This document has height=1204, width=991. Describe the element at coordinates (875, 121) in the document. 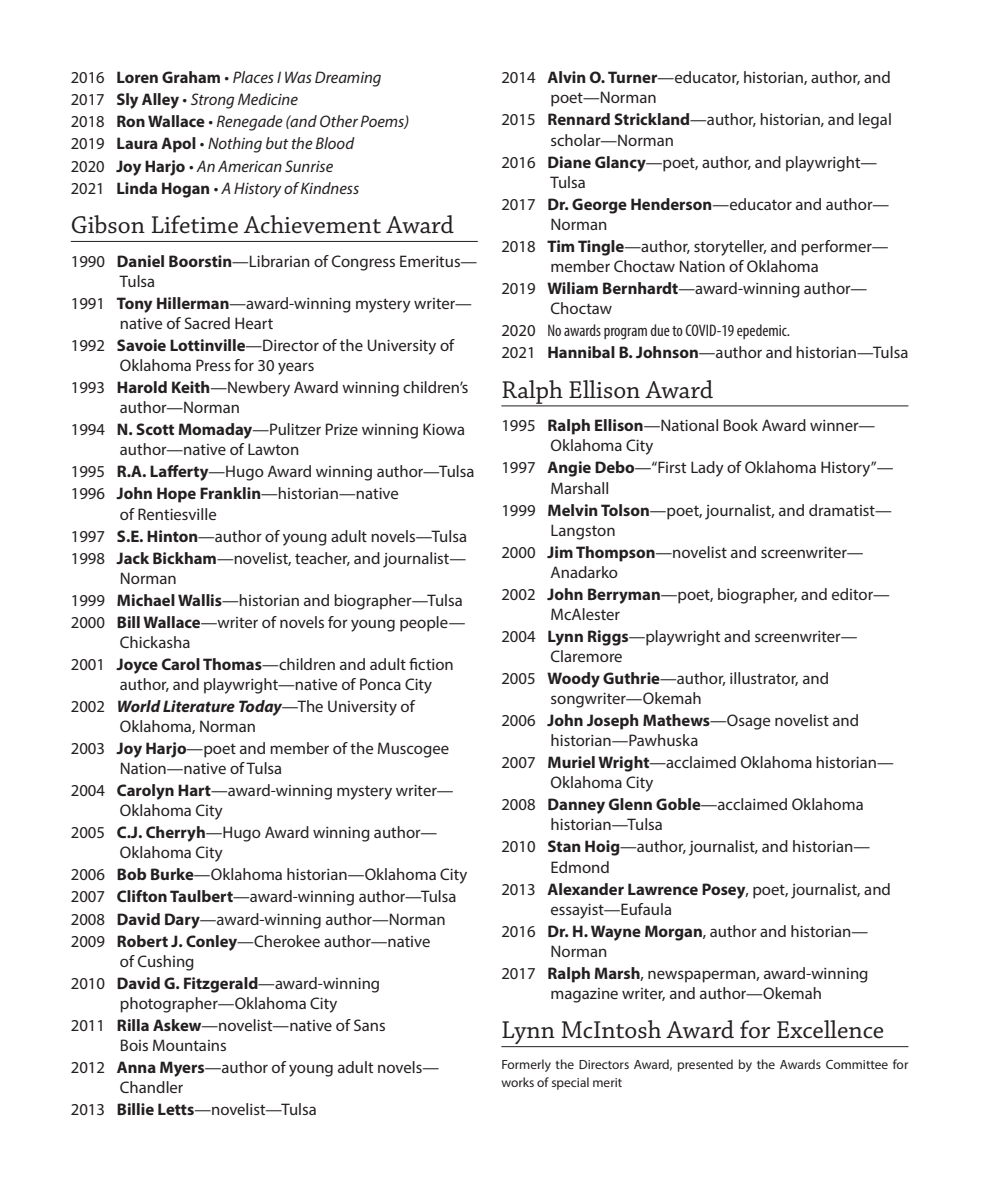

I see `legal` at that location.
